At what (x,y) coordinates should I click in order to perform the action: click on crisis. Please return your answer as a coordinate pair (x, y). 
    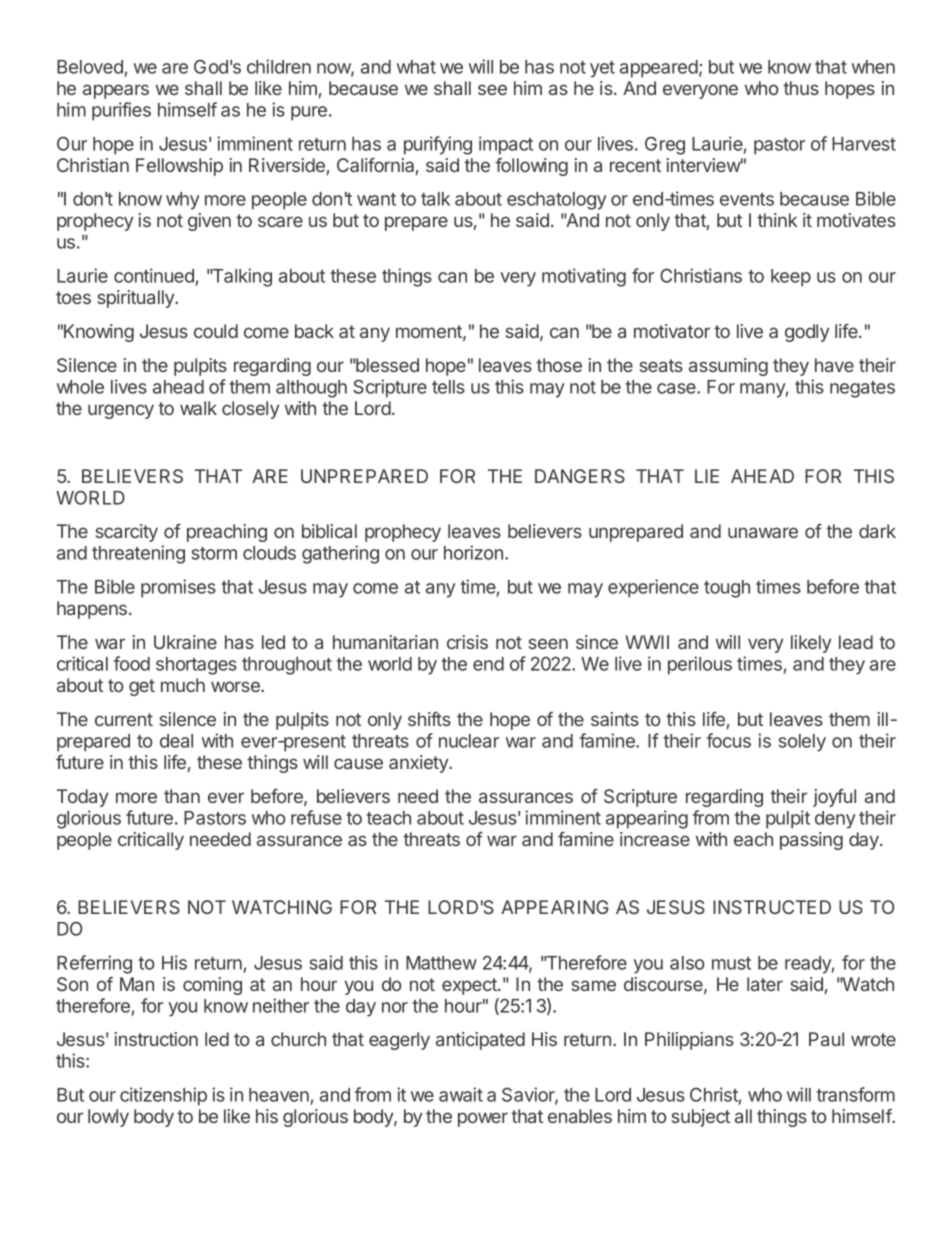
    Looking at the image, I should click on (467, 642).
